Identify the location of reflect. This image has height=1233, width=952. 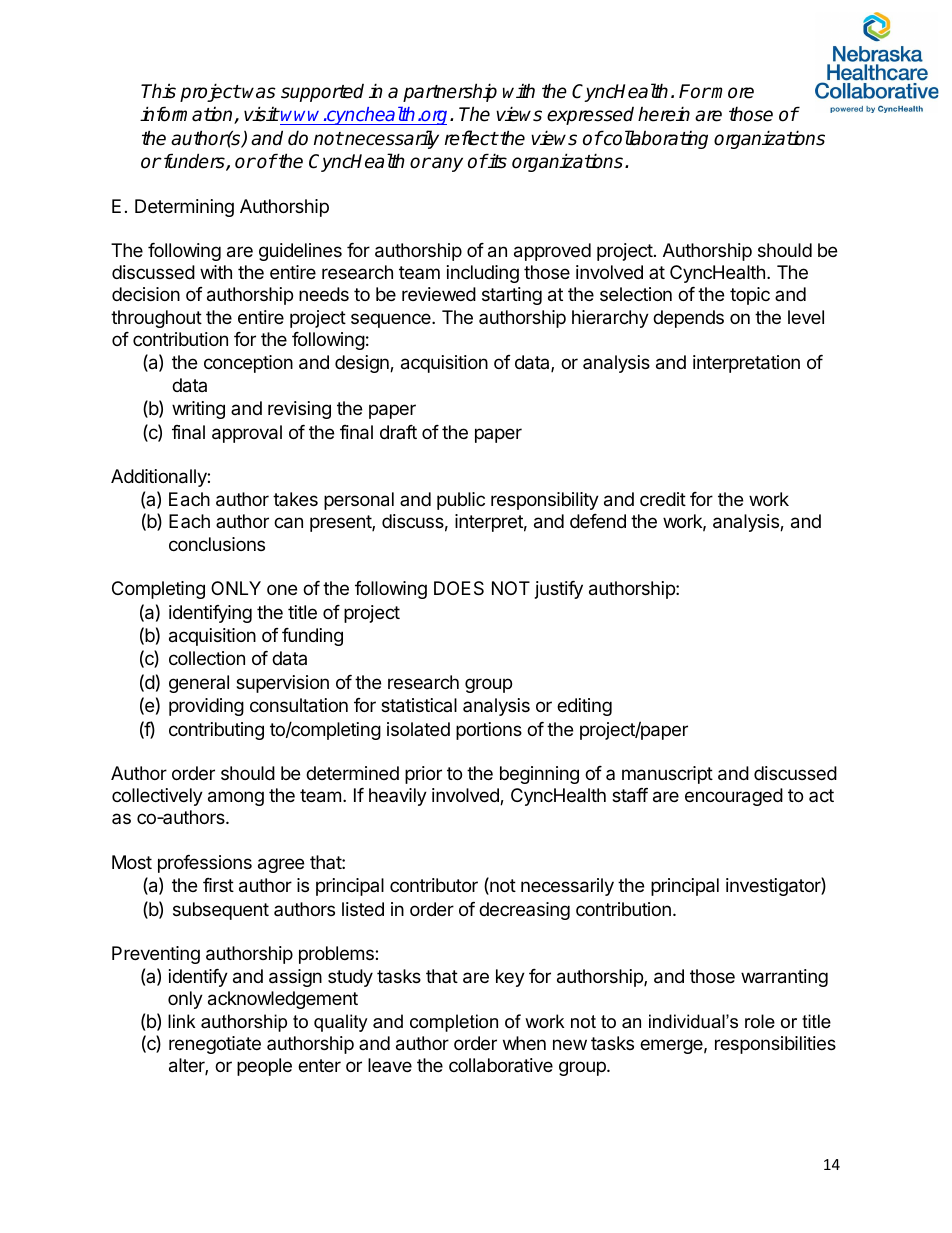
(471, 138).
